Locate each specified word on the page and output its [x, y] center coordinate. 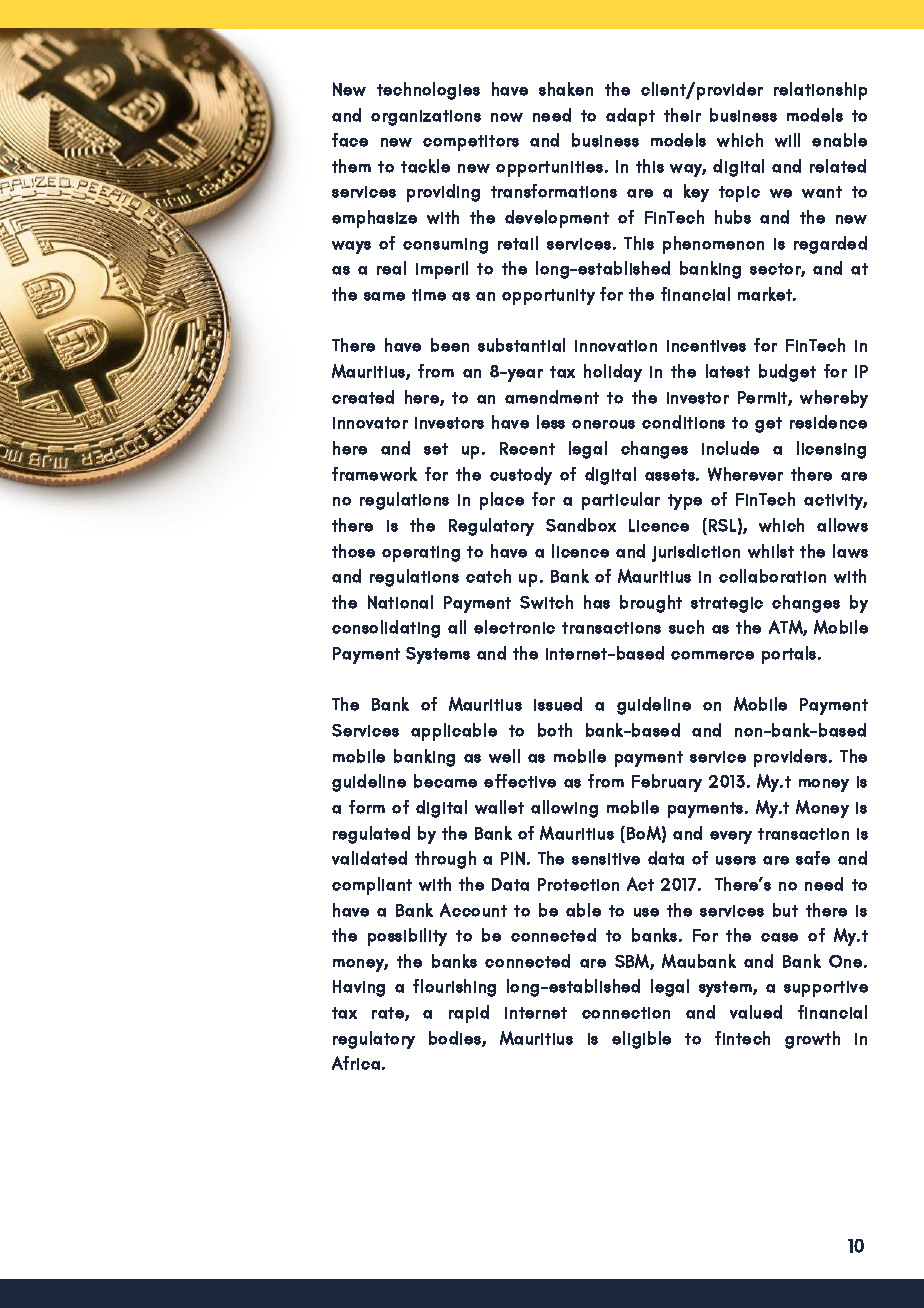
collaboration [772, 576]
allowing [564, 809]
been [450, 345]
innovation [616, 346]
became [445, 781]
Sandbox [581, 525]
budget [787, 373]
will [787, 140]
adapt [630, 117]
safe [813, 858]
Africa [356, 1063]
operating [421, 554]
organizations [426, 118]
